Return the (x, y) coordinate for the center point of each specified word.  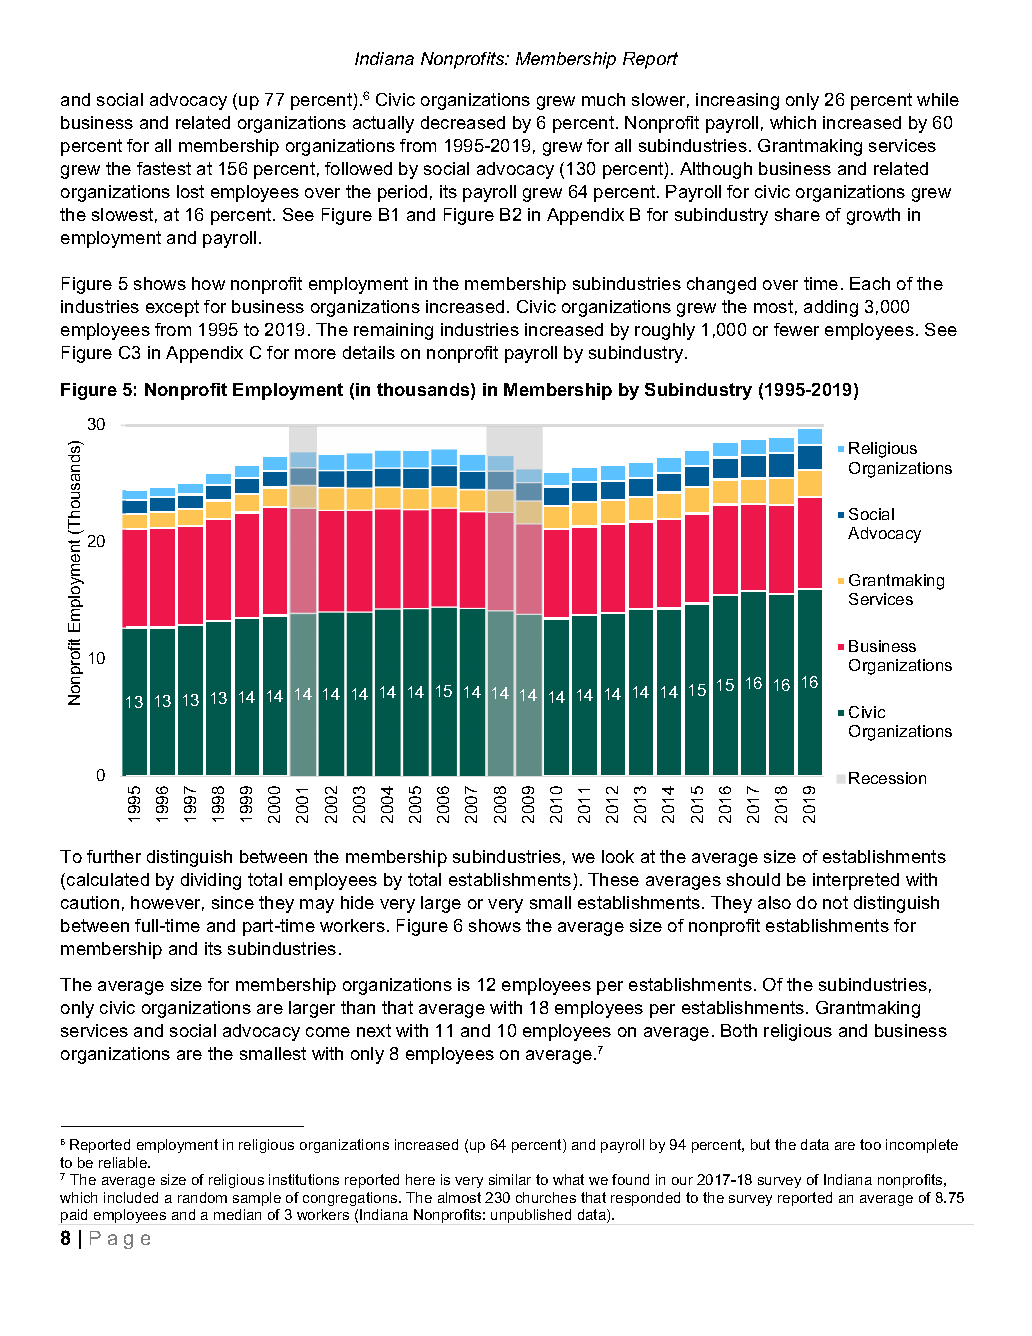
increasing (737, 101)
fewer (796, 329)
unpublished (531, 1216)
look (618, 856)
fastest (164, 168)
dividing (211, 881)
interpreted (856, 881)
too (870, 1144)
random (202, 1197)
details (369, 352)
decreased (463, 122)
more (315, 354)
